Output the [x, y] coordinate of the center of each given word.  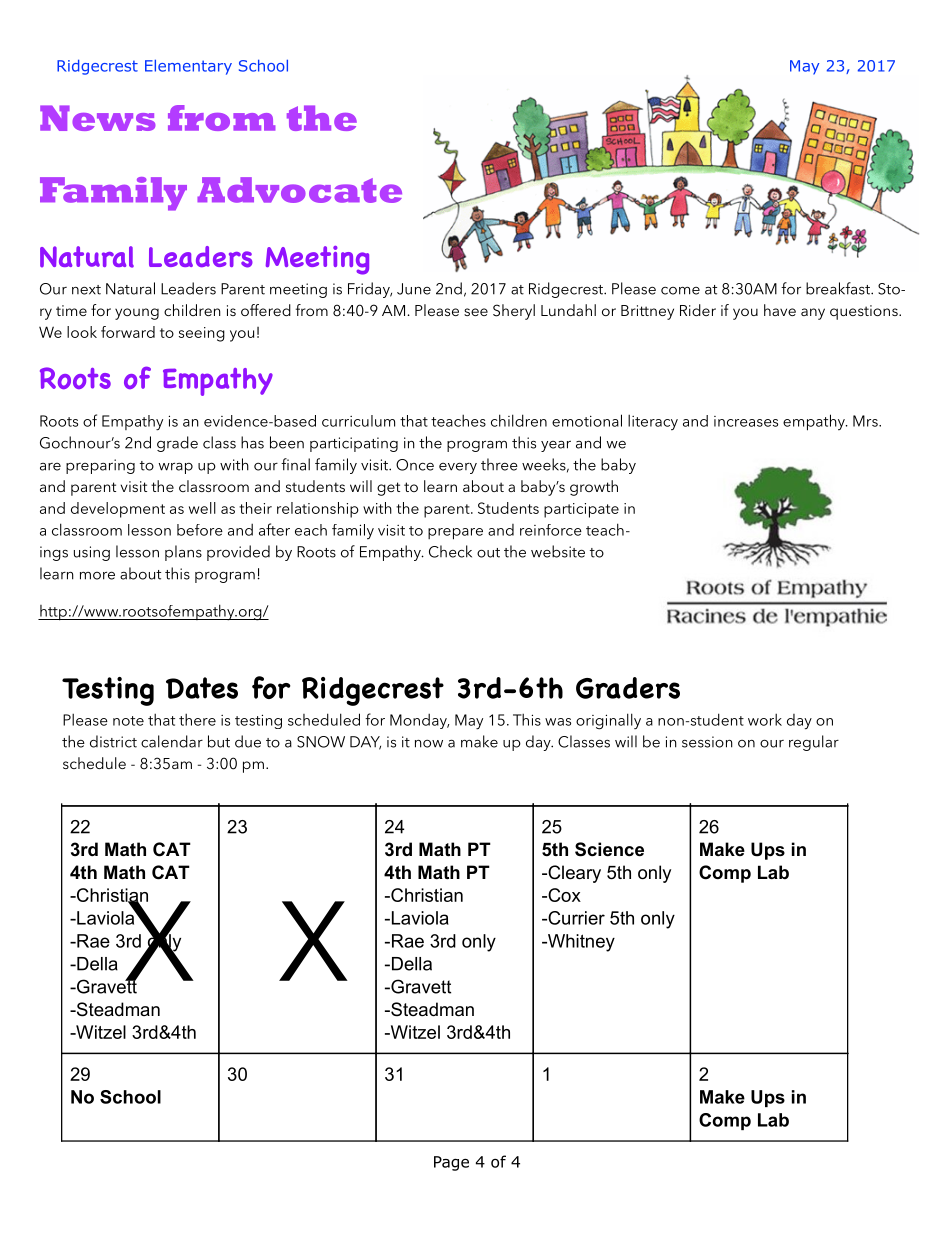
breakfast [839, 288]
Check [450, 551]
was [558, 722]
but [219, 741]
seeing [202, 334]
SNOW [321, 742]
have [780, 310]
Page [451, 1163]
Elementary [188, 67]
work [765, 719]
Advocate [299, 190]
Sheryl [514, 312]
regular [814, 743]
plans [183, 553]
